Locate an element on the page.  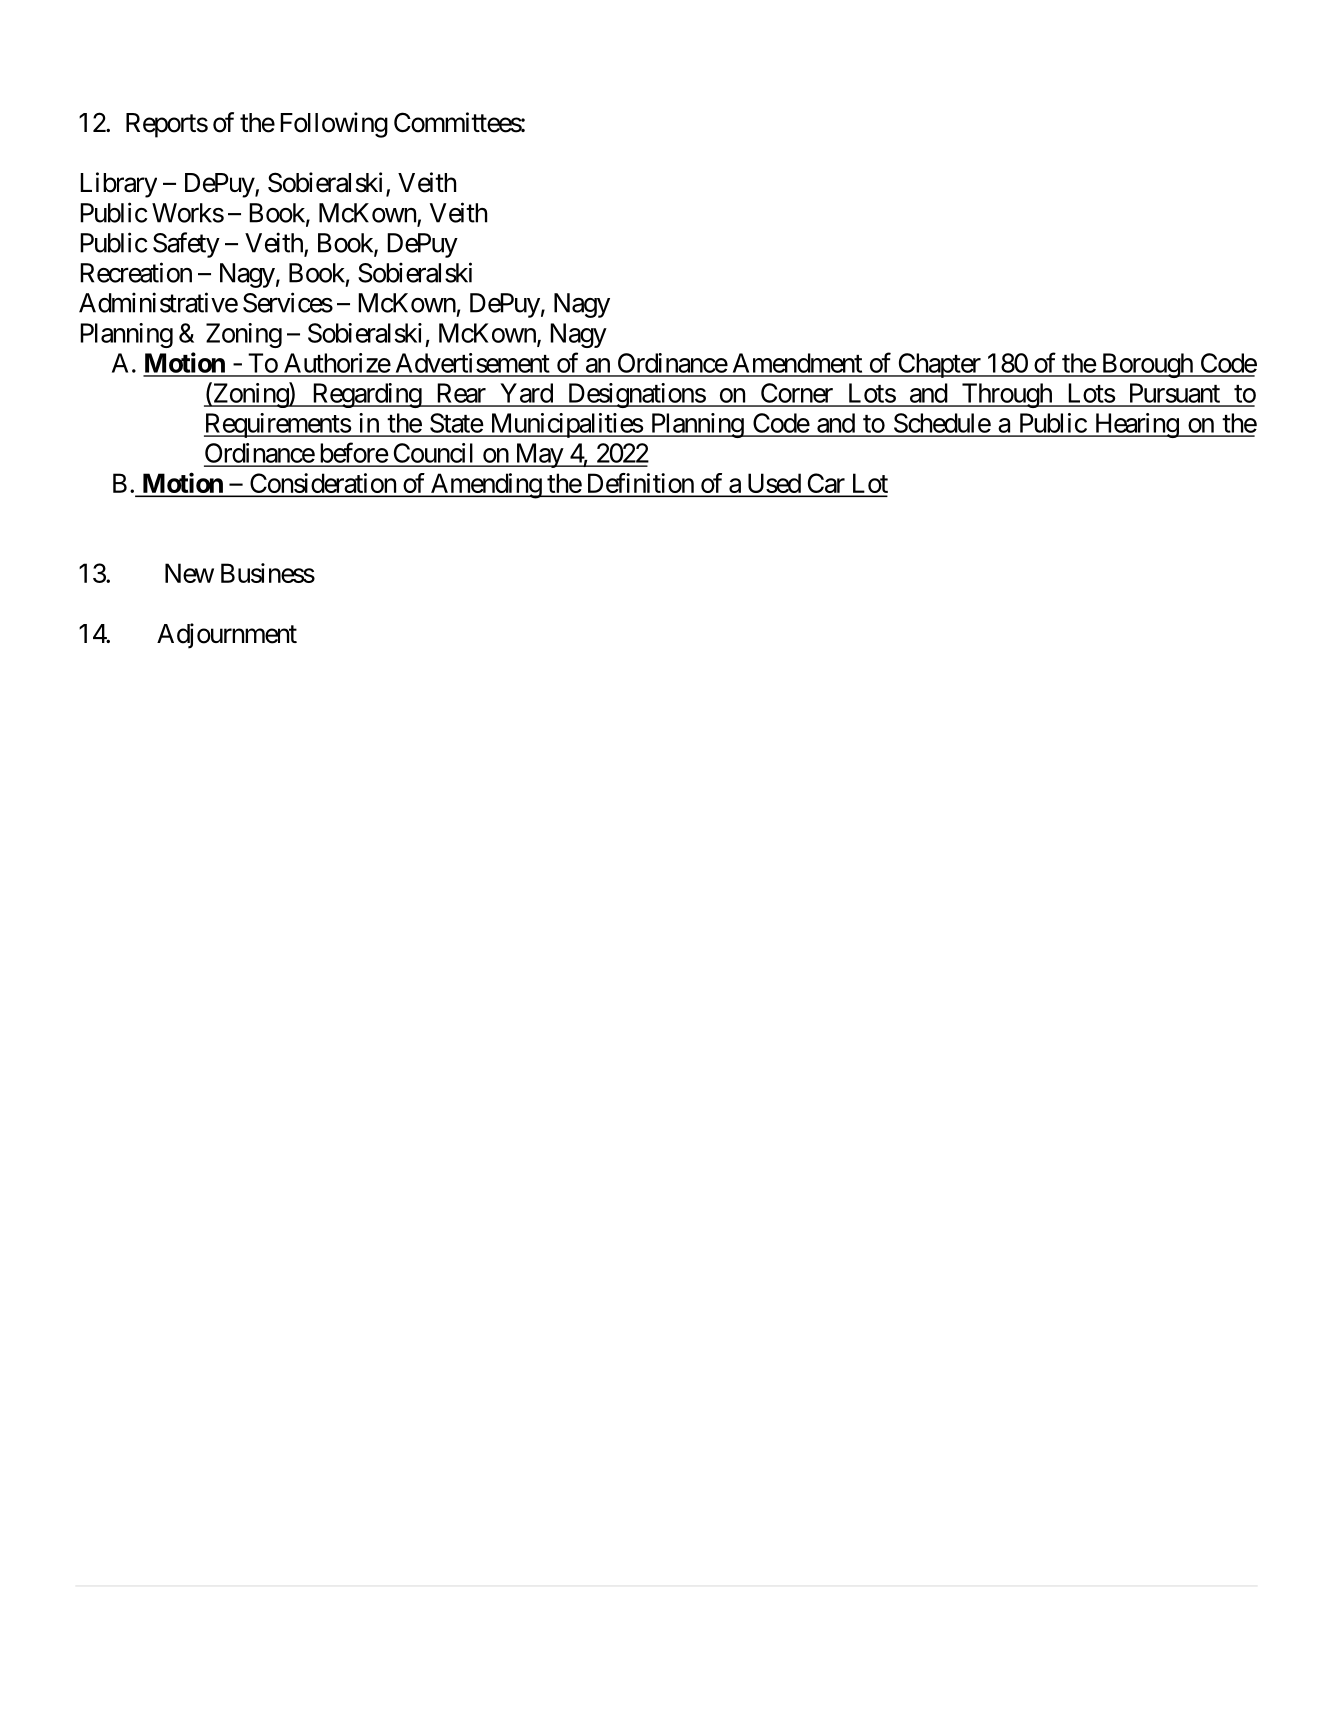
Hearing is located at coordinates (1136, 425).
